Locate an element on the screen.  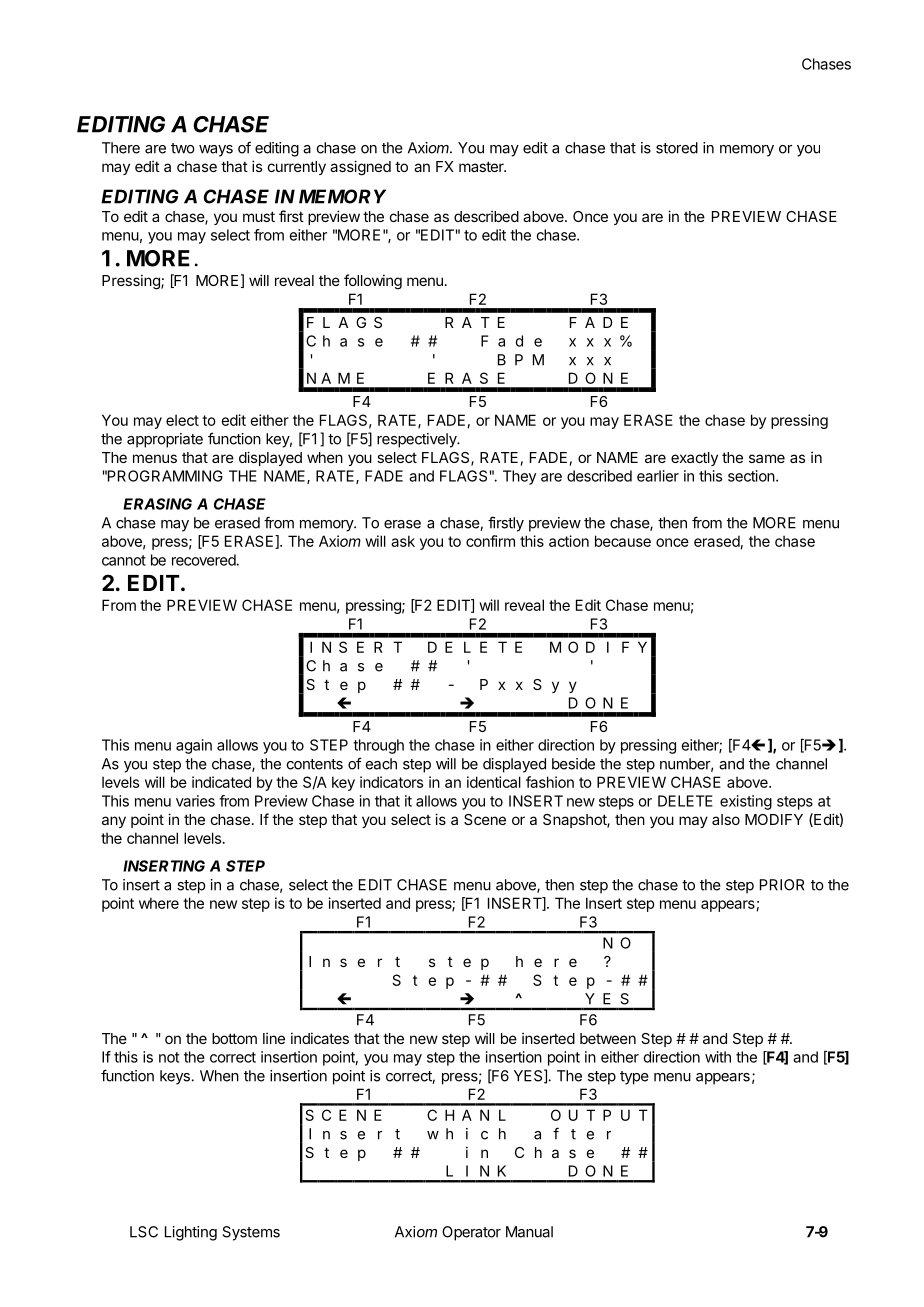
Operator is located at coordinates (471, 1233).
